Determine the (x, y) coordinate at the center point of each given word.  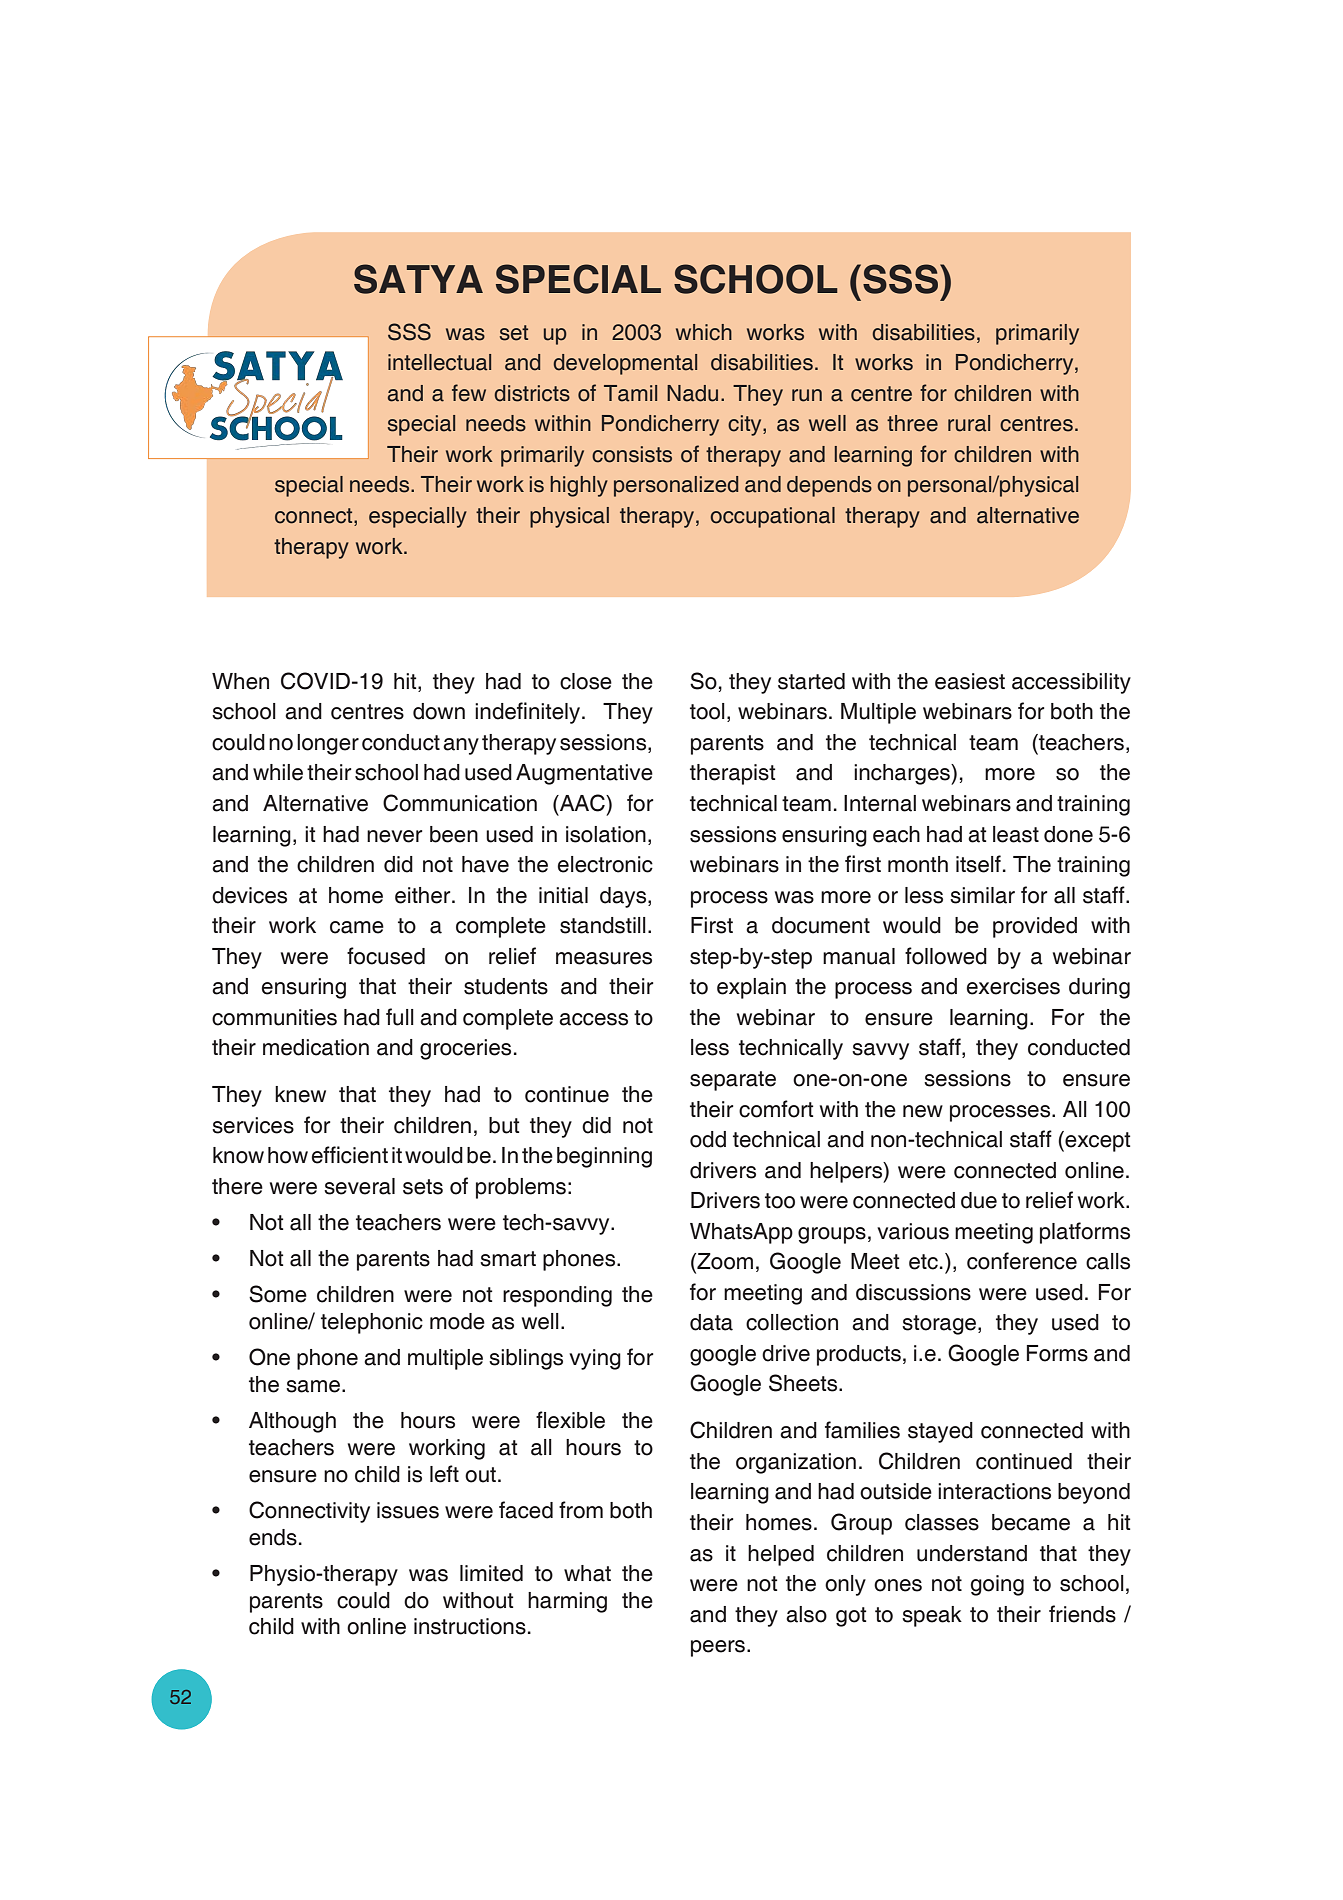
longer (328, 744)
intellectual (439, 362)
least (1016, 834)
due (979, 1200)
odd (708, 1139)
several (359, 1186)
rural (969, 423)
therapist (732, 774)
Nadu (692, 393)
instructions (470, 1626)
